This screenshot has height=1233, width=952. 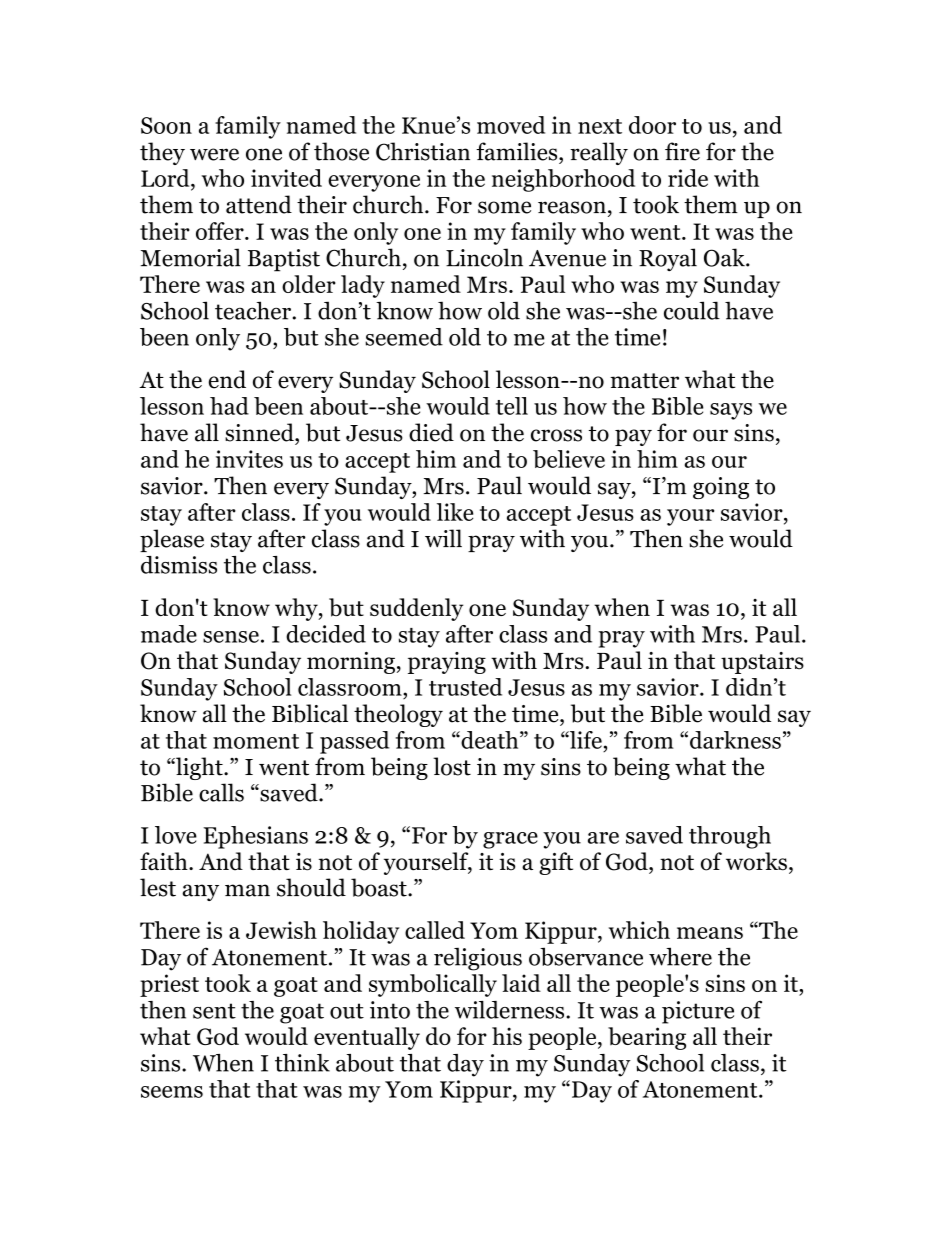 What do you see at coordinates (214, 1011) in the screenshot?
I see `sent` at bounding box center [214, 1011].
